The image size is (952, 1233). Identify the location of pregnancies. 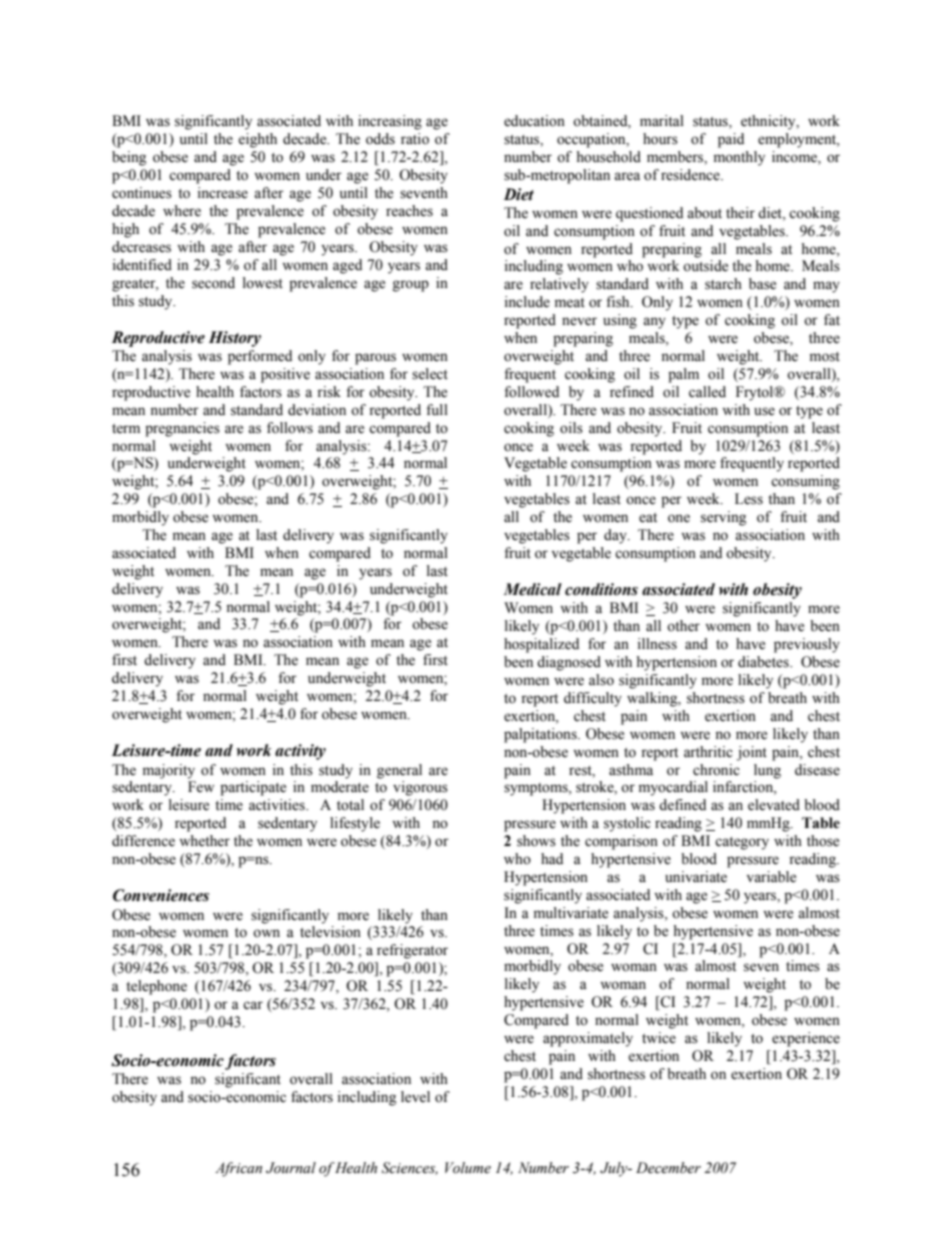
(182, 429).
